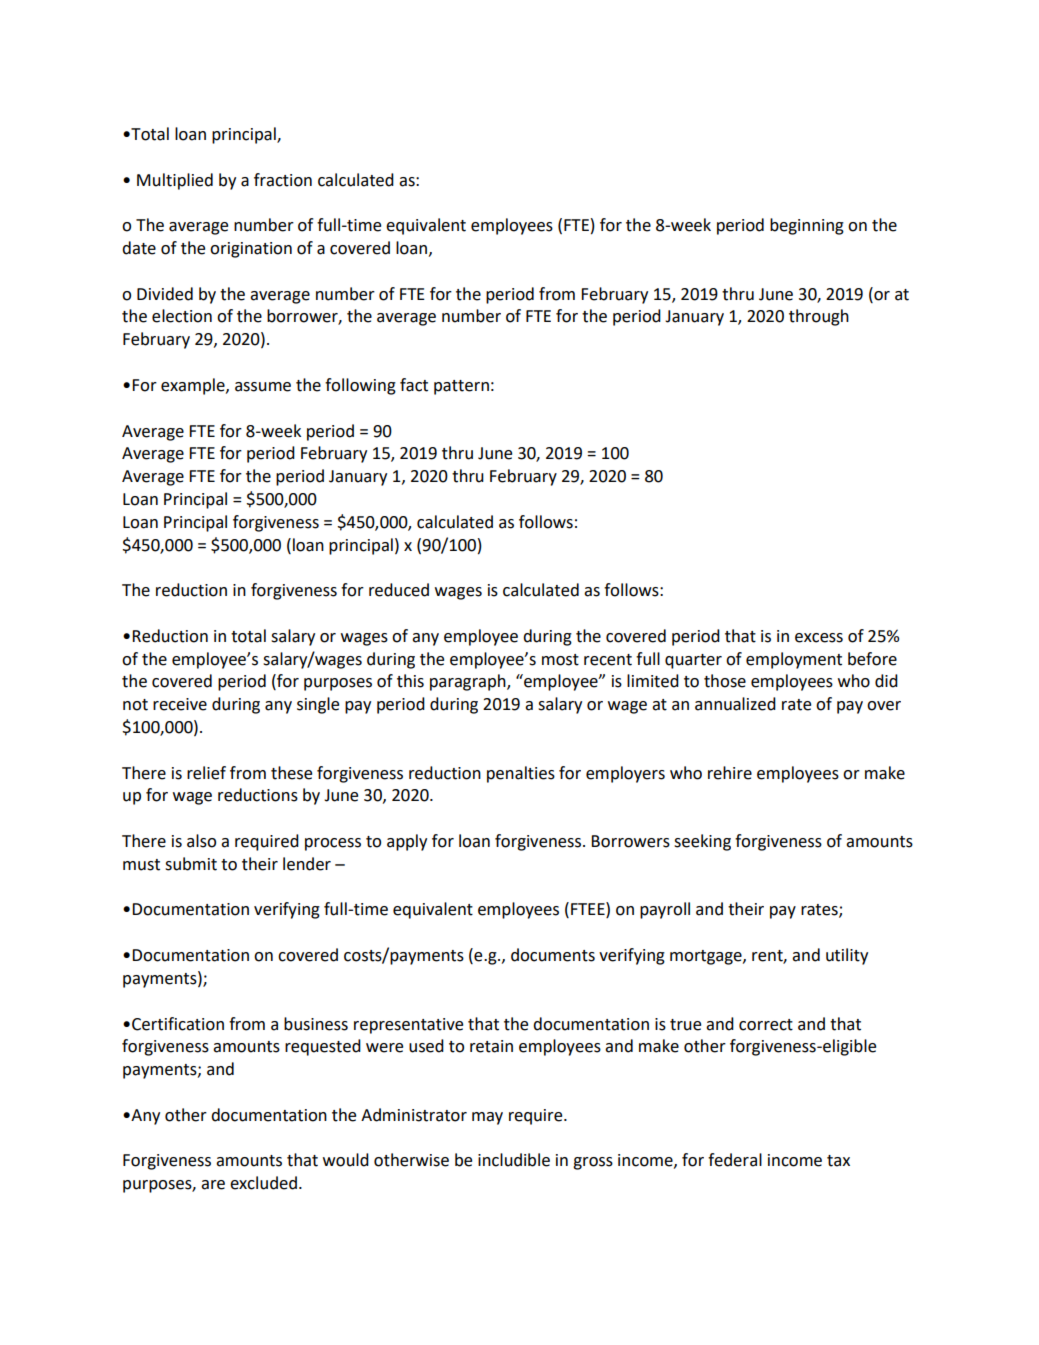  Describe the element at coordinates (180, 704) in the screenshot. I see `receive` at that location.
